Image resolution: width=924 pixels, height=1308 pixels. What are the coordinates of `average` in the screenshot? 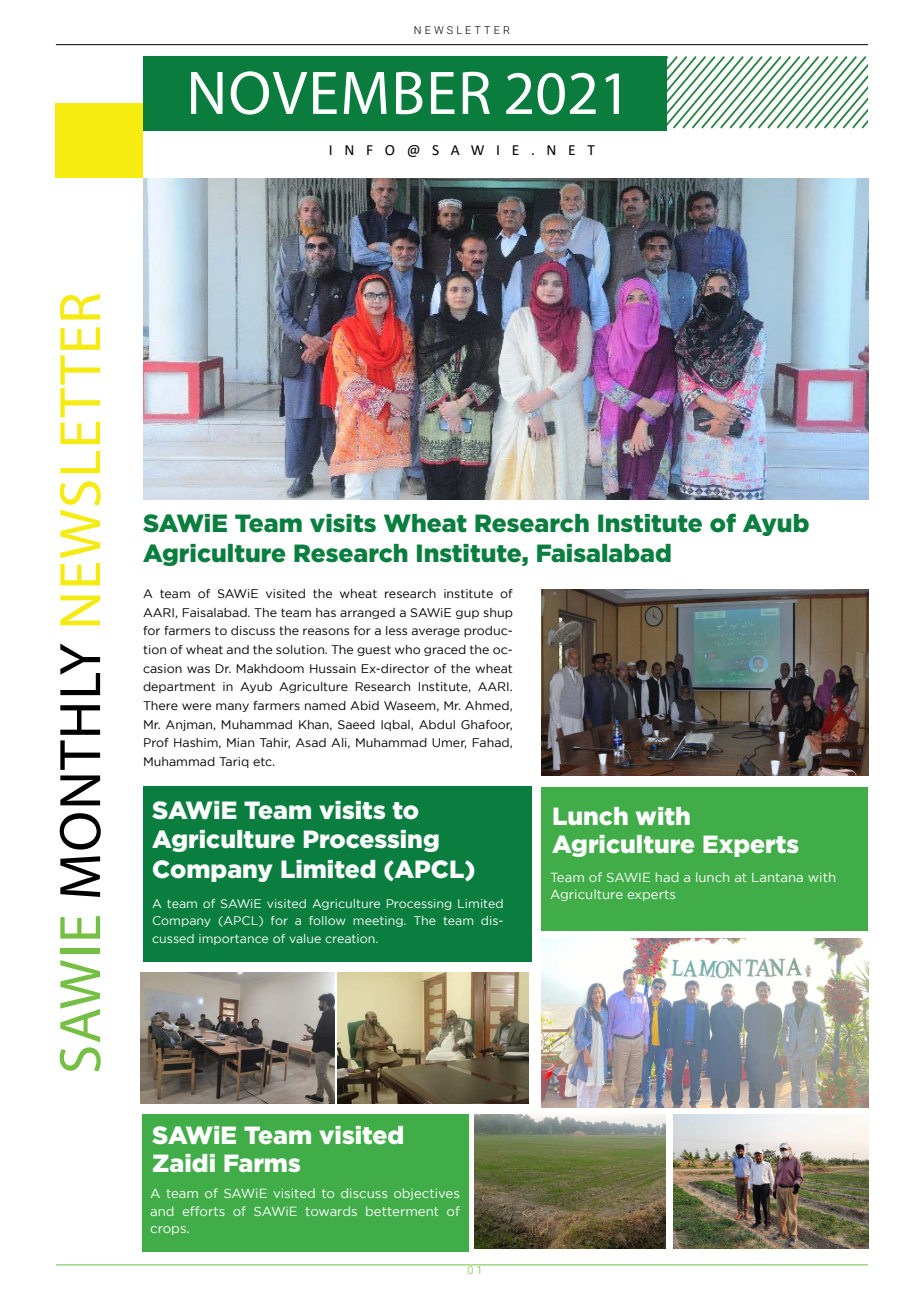 It's located at (436, 632).
